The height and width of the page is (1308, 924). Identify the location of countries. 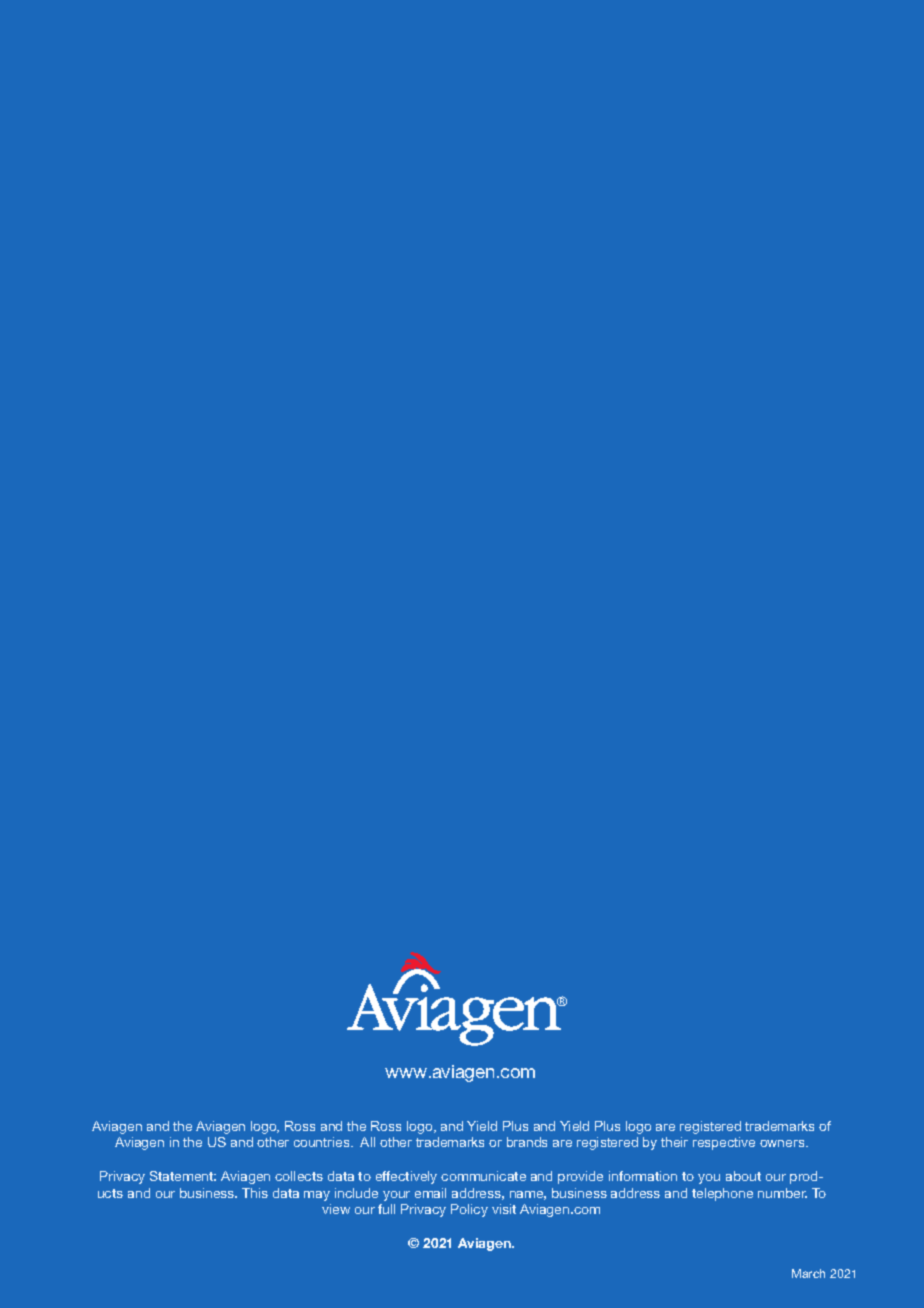
(323, 1142).
